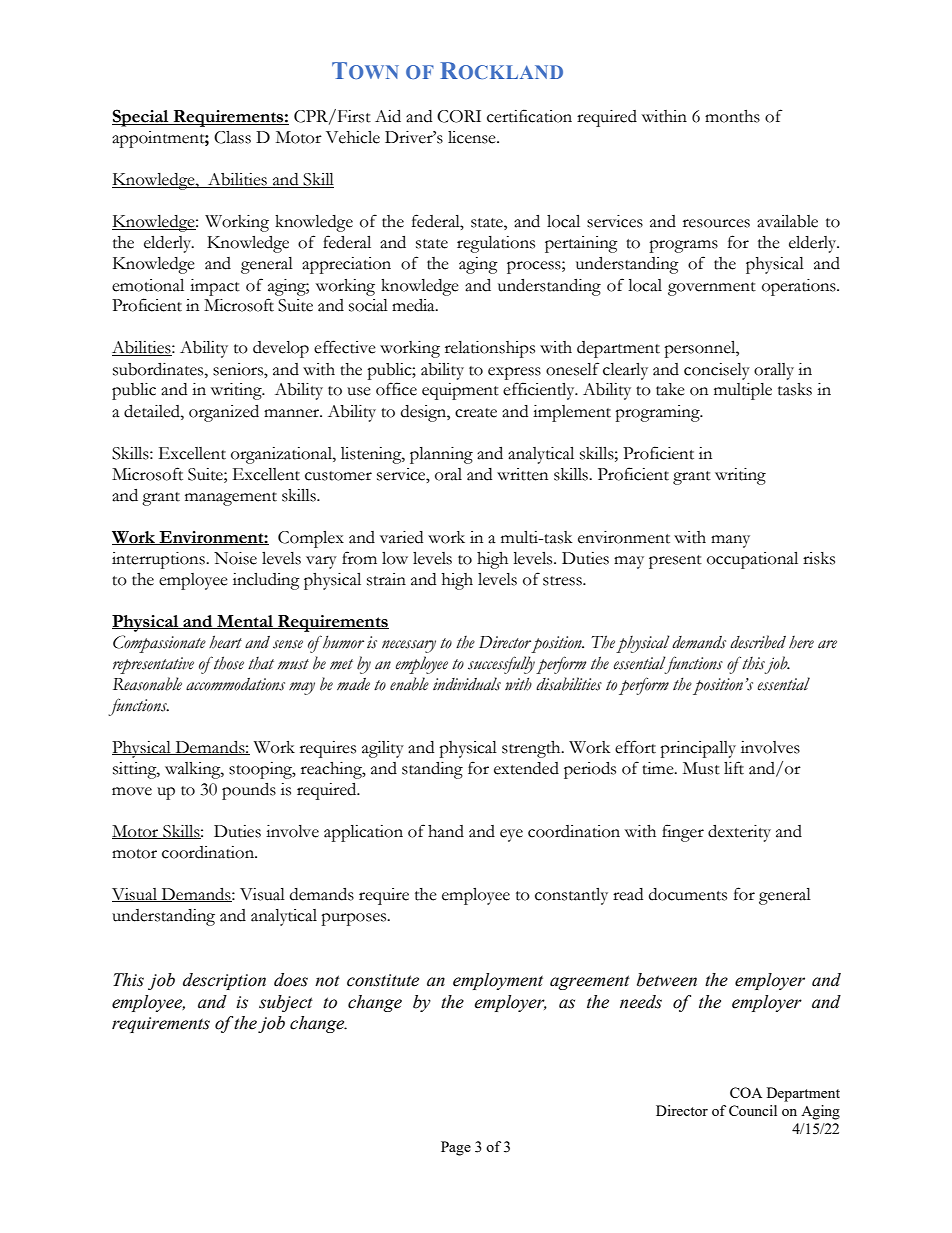 Image resolution: width=952 pixels, height=1233 pixels. I want to click on written, so click(522, 474).
